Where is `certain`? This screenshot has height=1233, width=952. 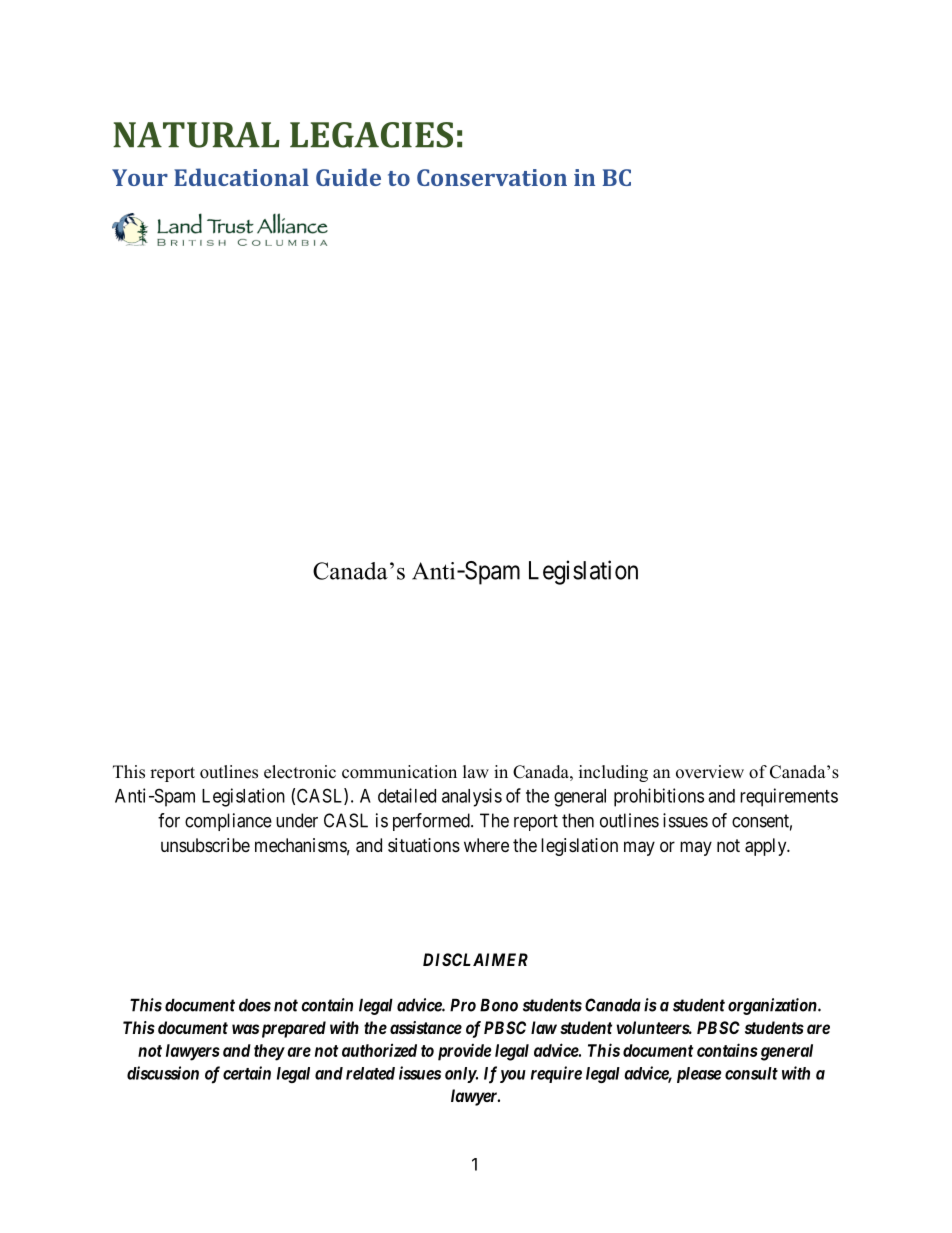 certain is located at coordinates (247, 1073).
